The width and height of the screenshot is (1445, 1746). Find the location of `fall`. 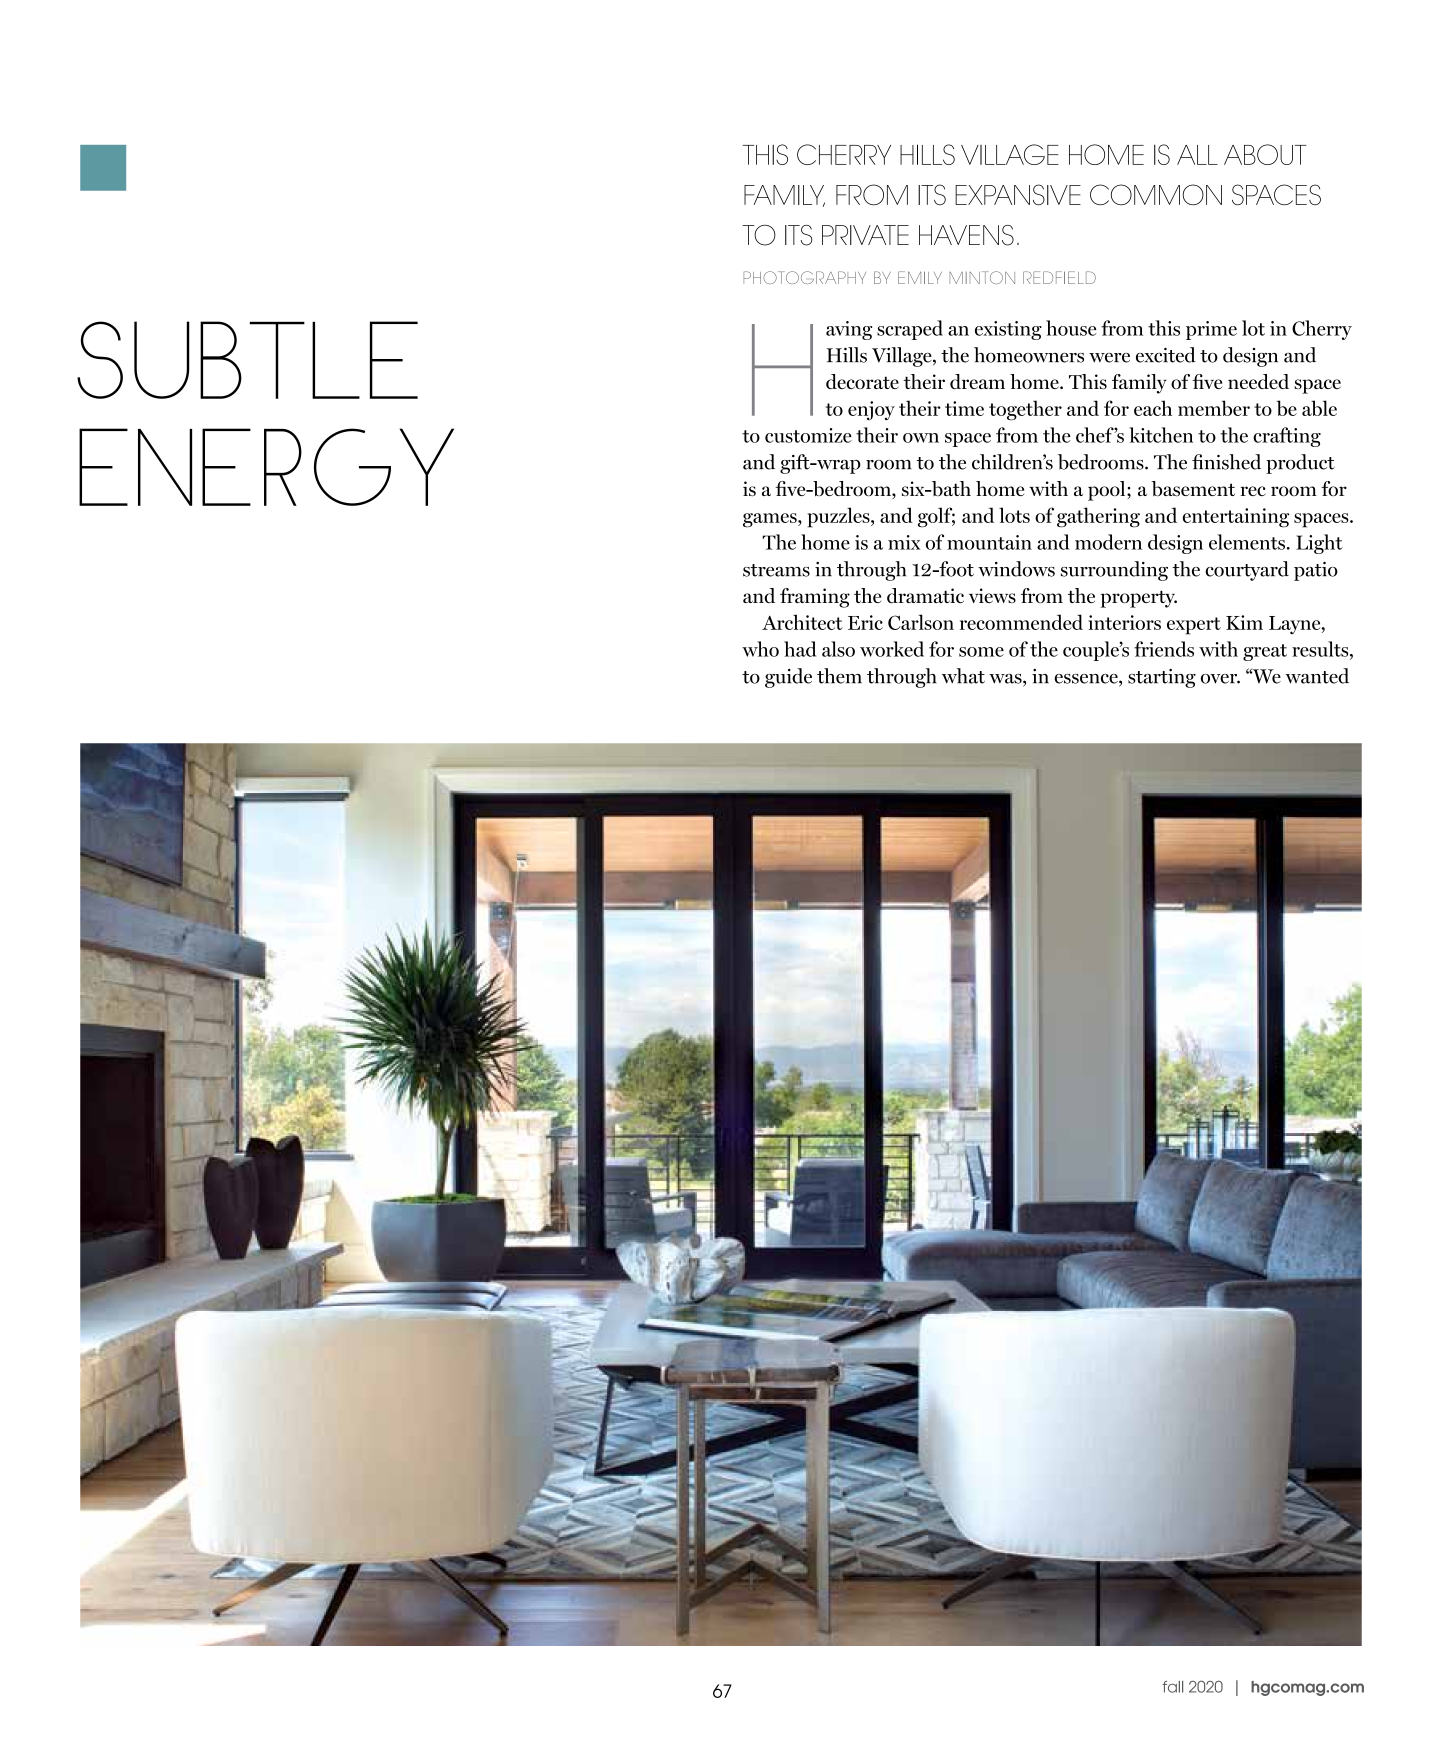

fall is located at coordinates (1172, 1687).
